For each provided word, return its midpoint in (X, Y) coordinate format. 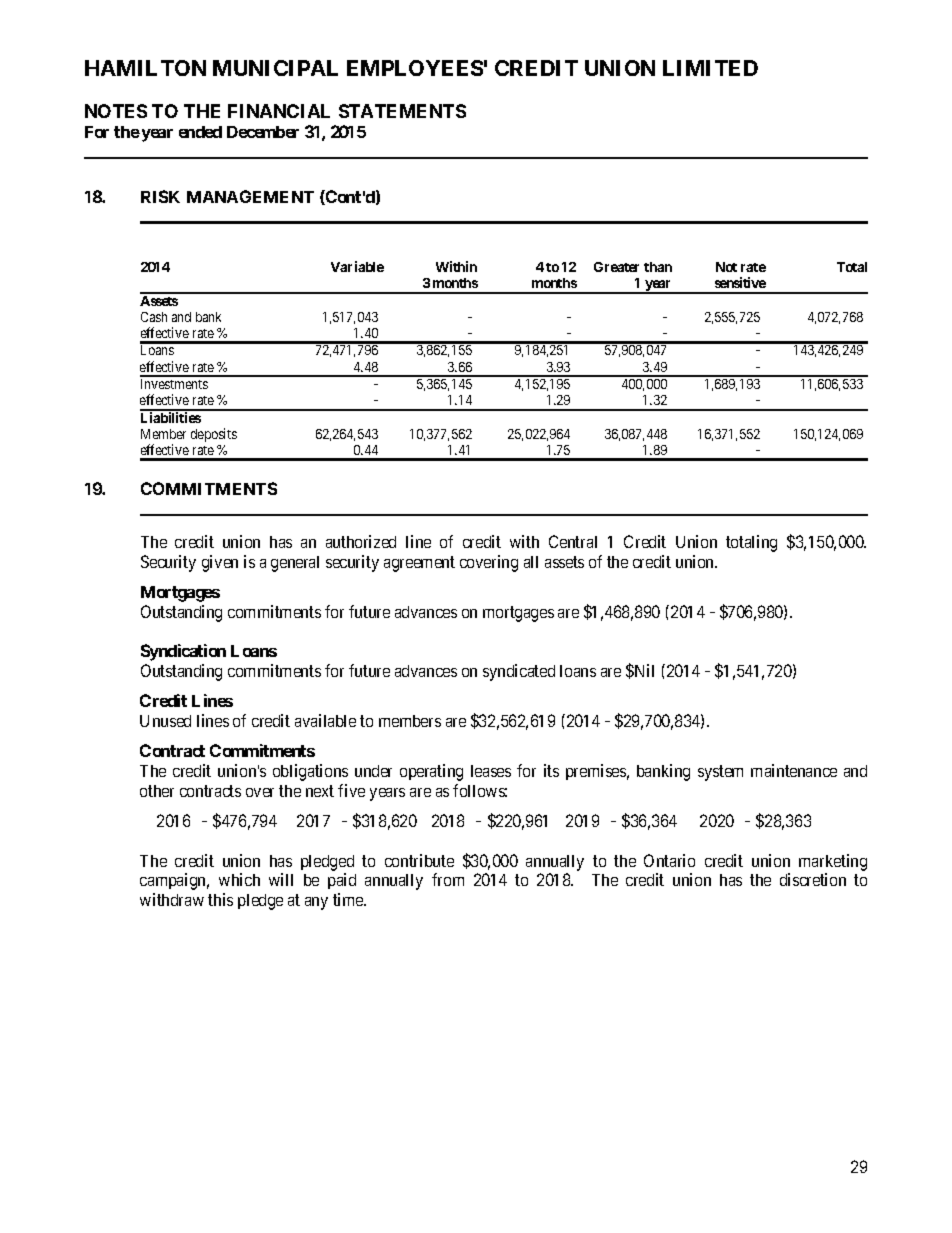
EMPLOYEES (415, 68)
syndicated (519, 672)
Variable (357, 266)
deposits (214, 435)
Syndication (183, 652)
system (720, 773)
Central (573, 541)
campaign (174, 881)
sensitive (740, 282)
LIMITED (710, 68)
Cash (154, 317)
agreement (419, 564)
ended (200, 132)
